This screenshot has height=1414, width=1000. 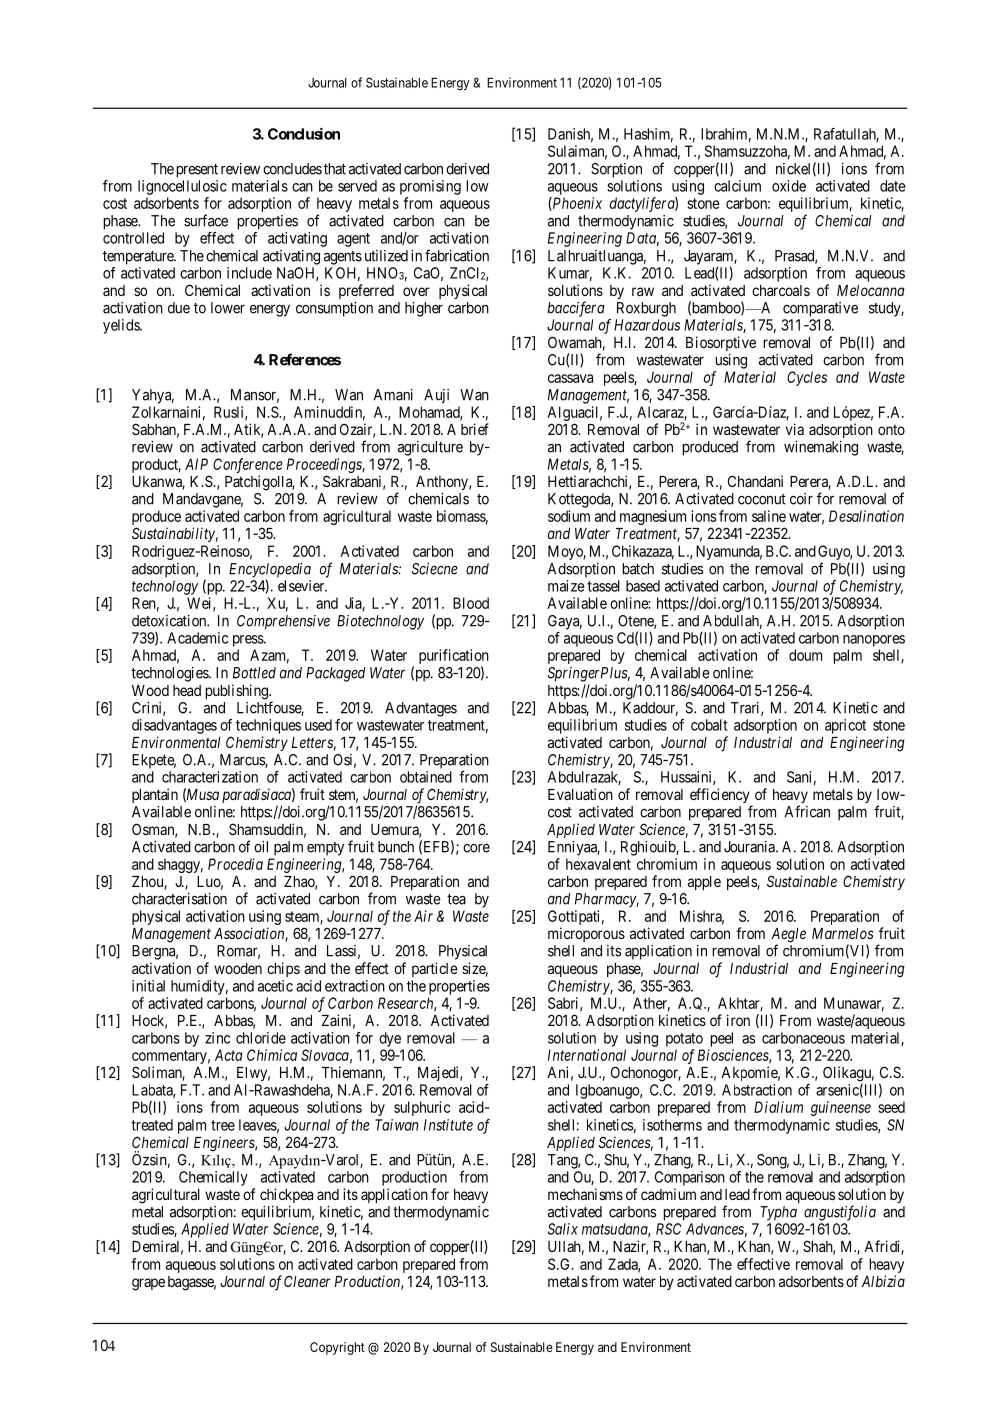 I want to click on brief, so click(x=475, y=429).
